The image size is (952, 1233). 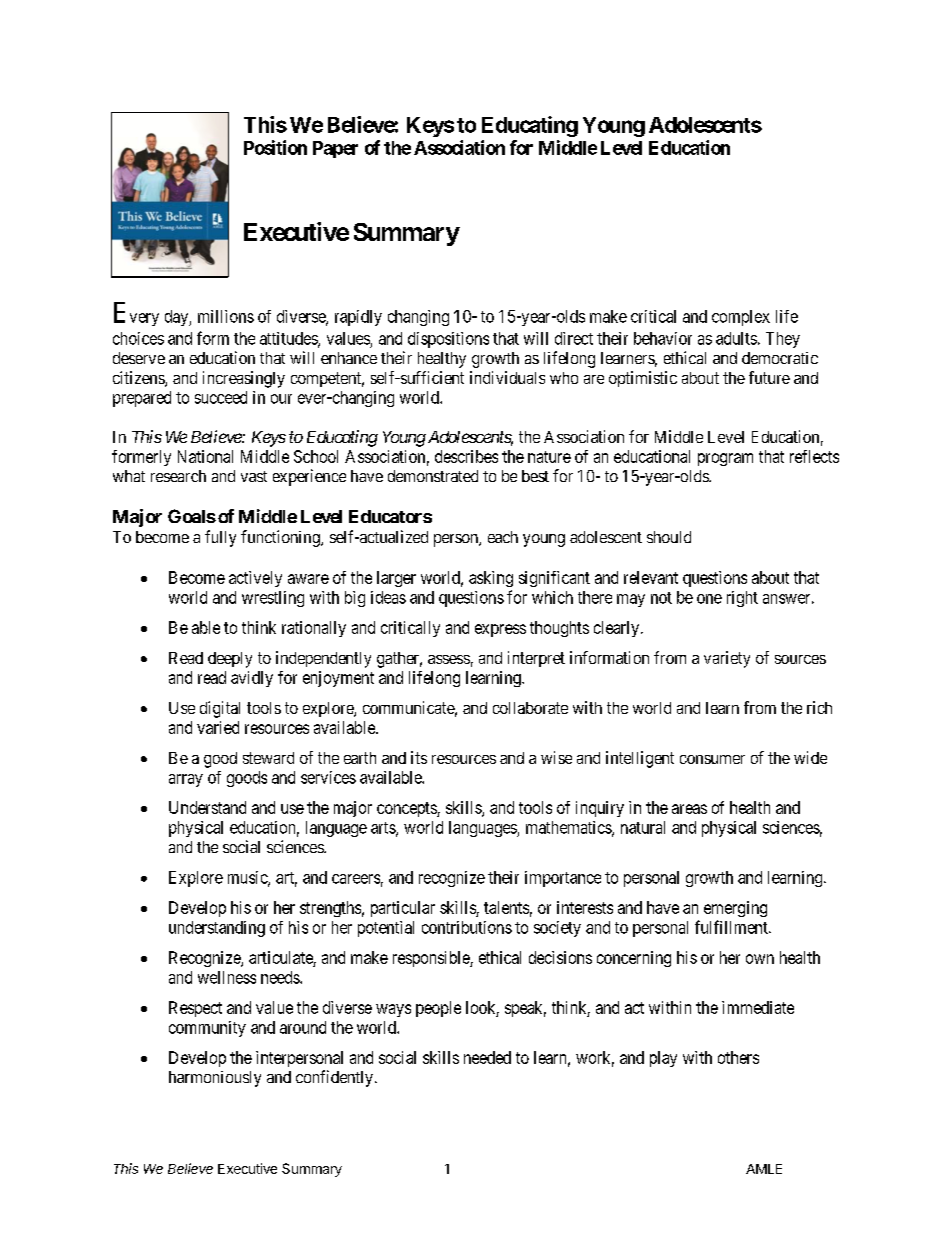 What do you see at coordinates (273, 599) in the page?
I see `wrestling` at bounding box center [273, 599].
